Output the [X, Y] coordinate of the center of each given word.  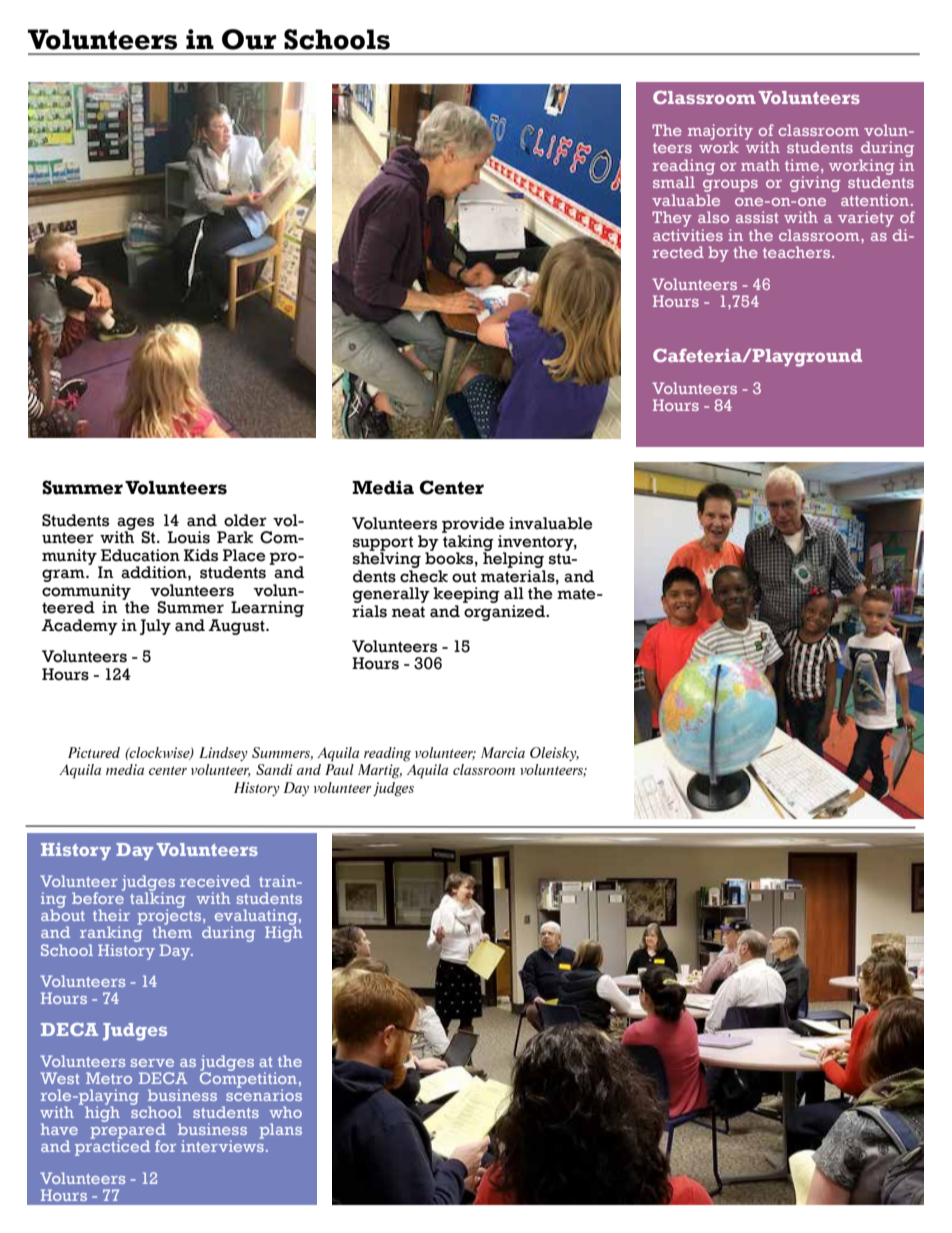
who [286, 1112]
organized [505, 611]
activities [688, 235]
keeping [466, 595]
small [674, 182]
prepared [128, 1131]
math [760, 165]
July [155, 627]
